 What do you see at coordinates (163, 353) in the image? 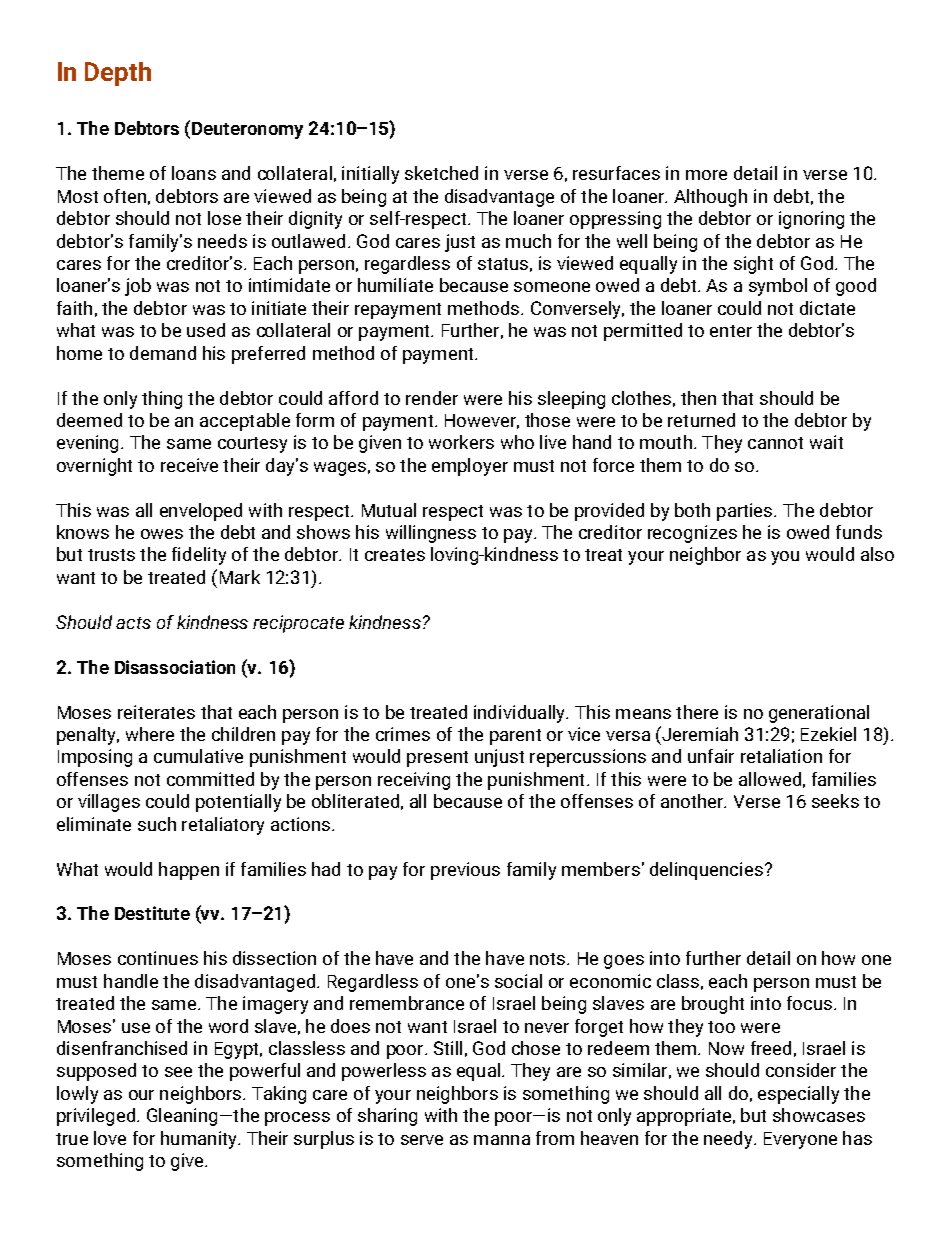
I see `demand` at bounding box center [163, 353].
